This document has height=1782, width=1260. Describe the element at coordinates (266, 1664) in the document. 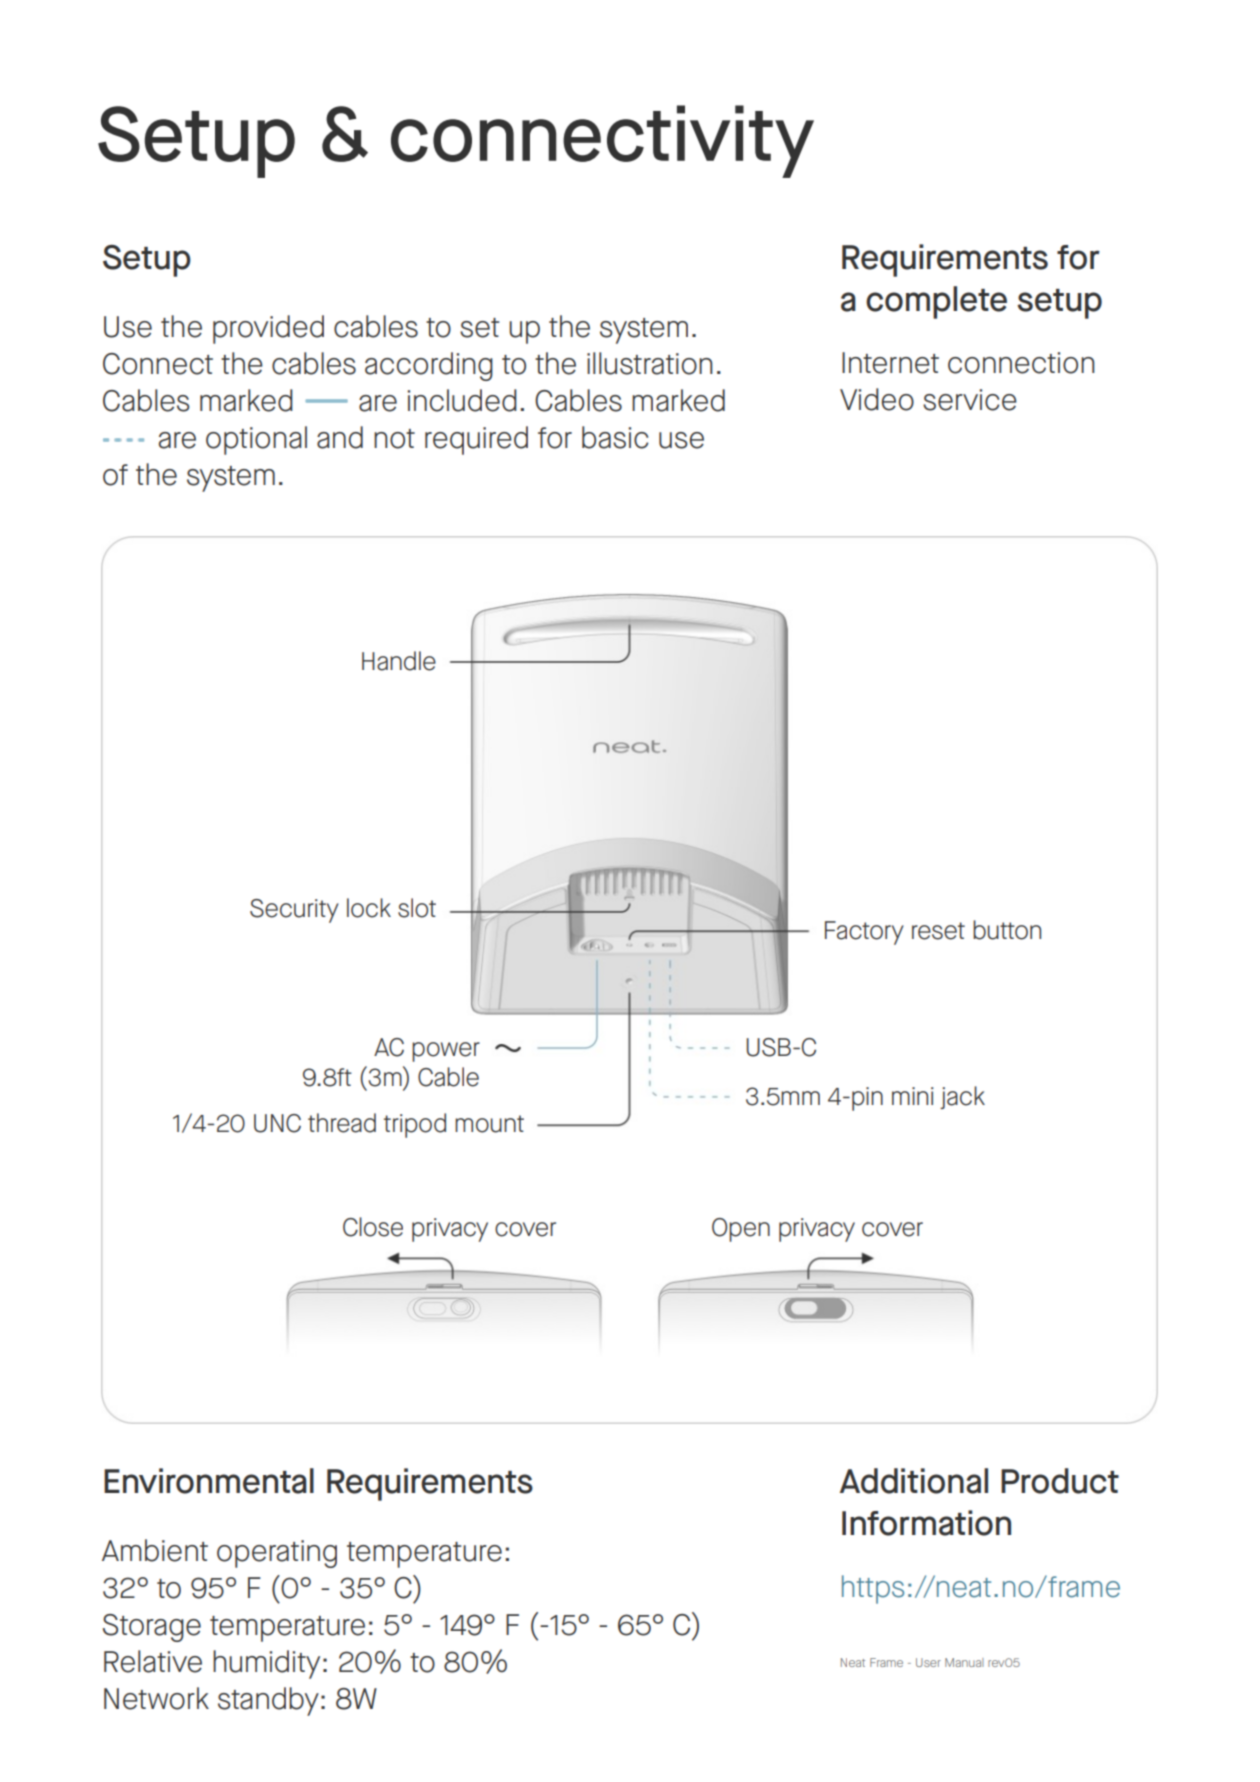

I see `humidity` at that location.
